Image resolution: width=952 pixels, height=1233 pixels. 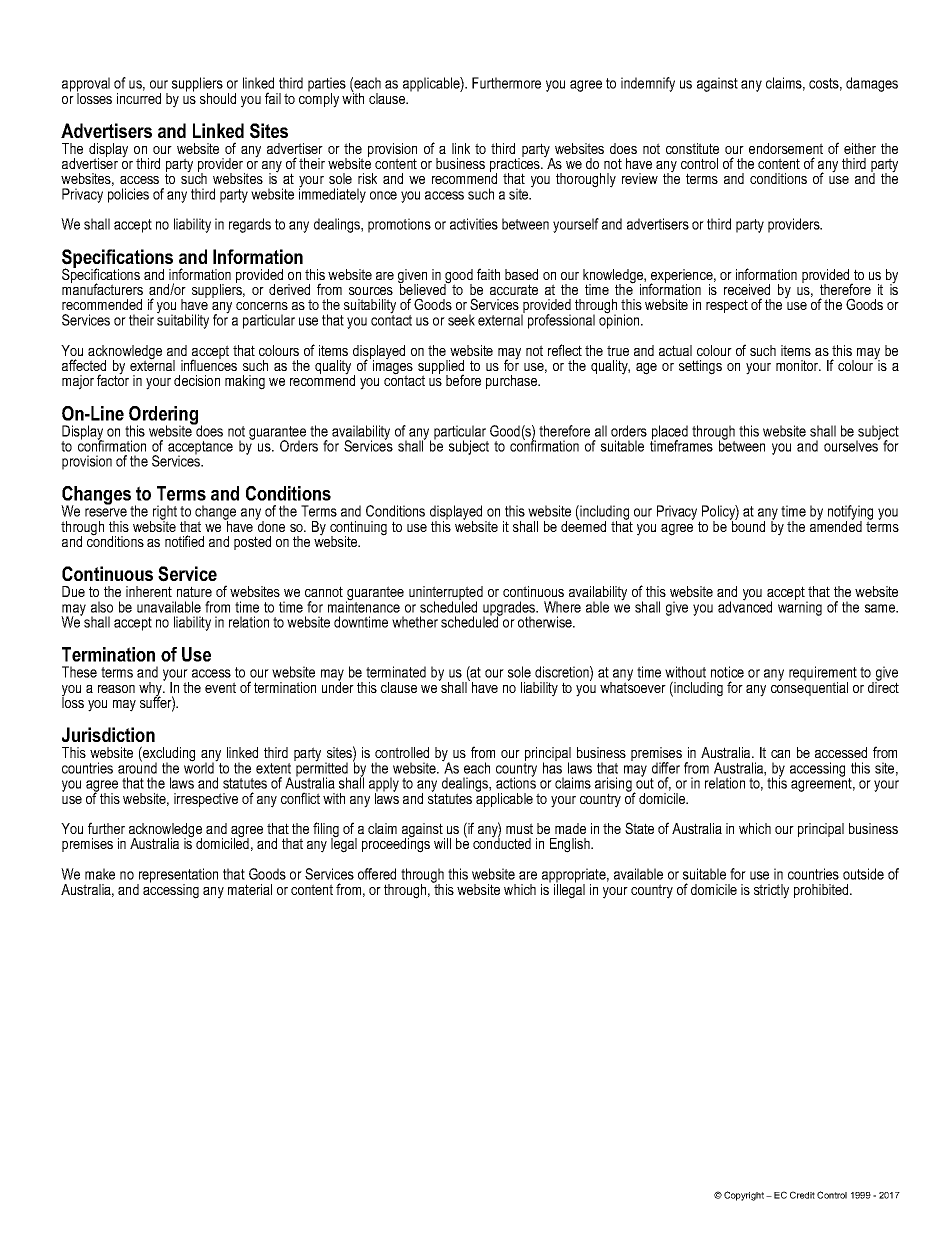 What do you see at coordinates (250, 889) in the page?
I see `material` at bounding box center [250, 889].
